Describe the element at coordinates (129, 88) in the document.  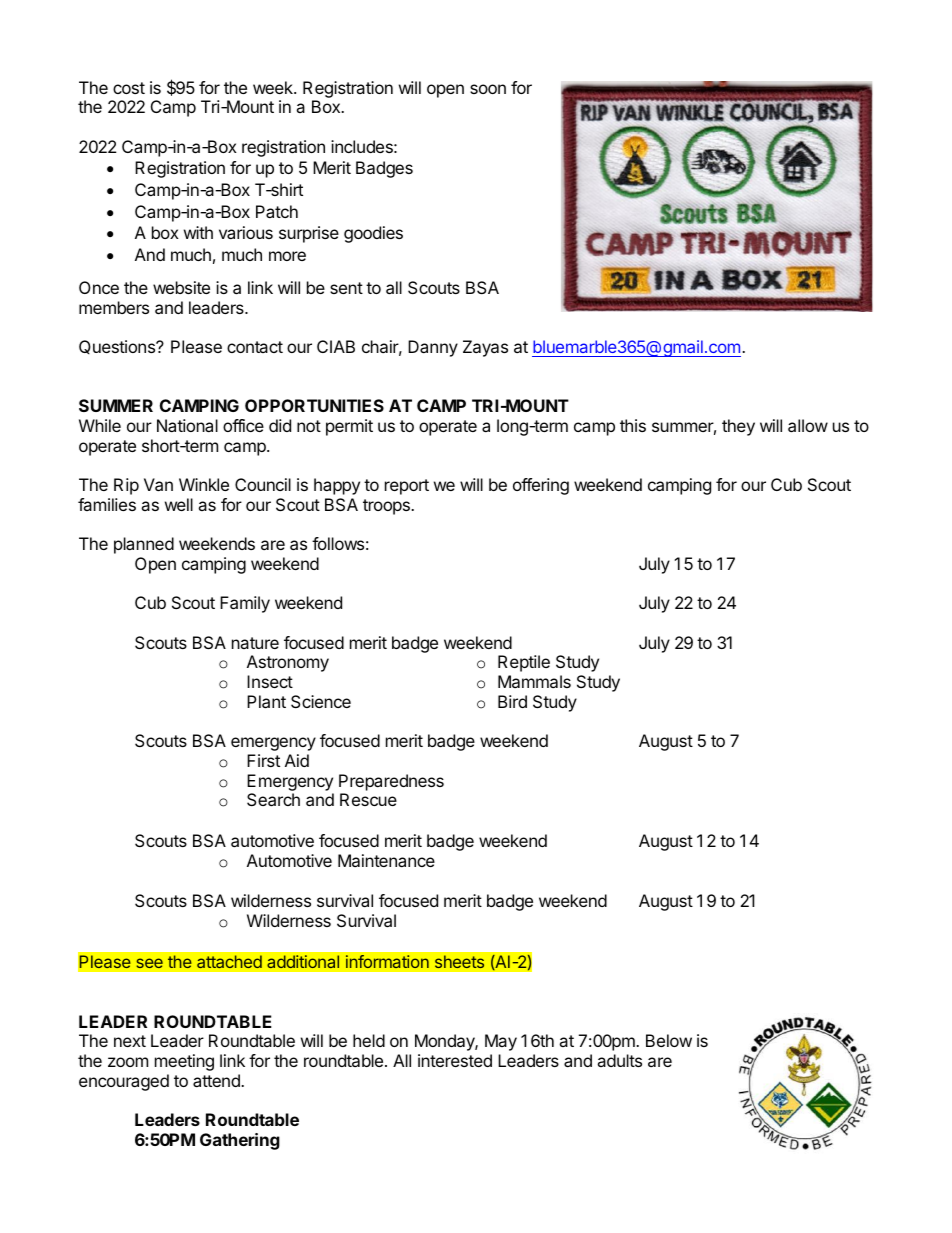
I see `cost` at that location.
